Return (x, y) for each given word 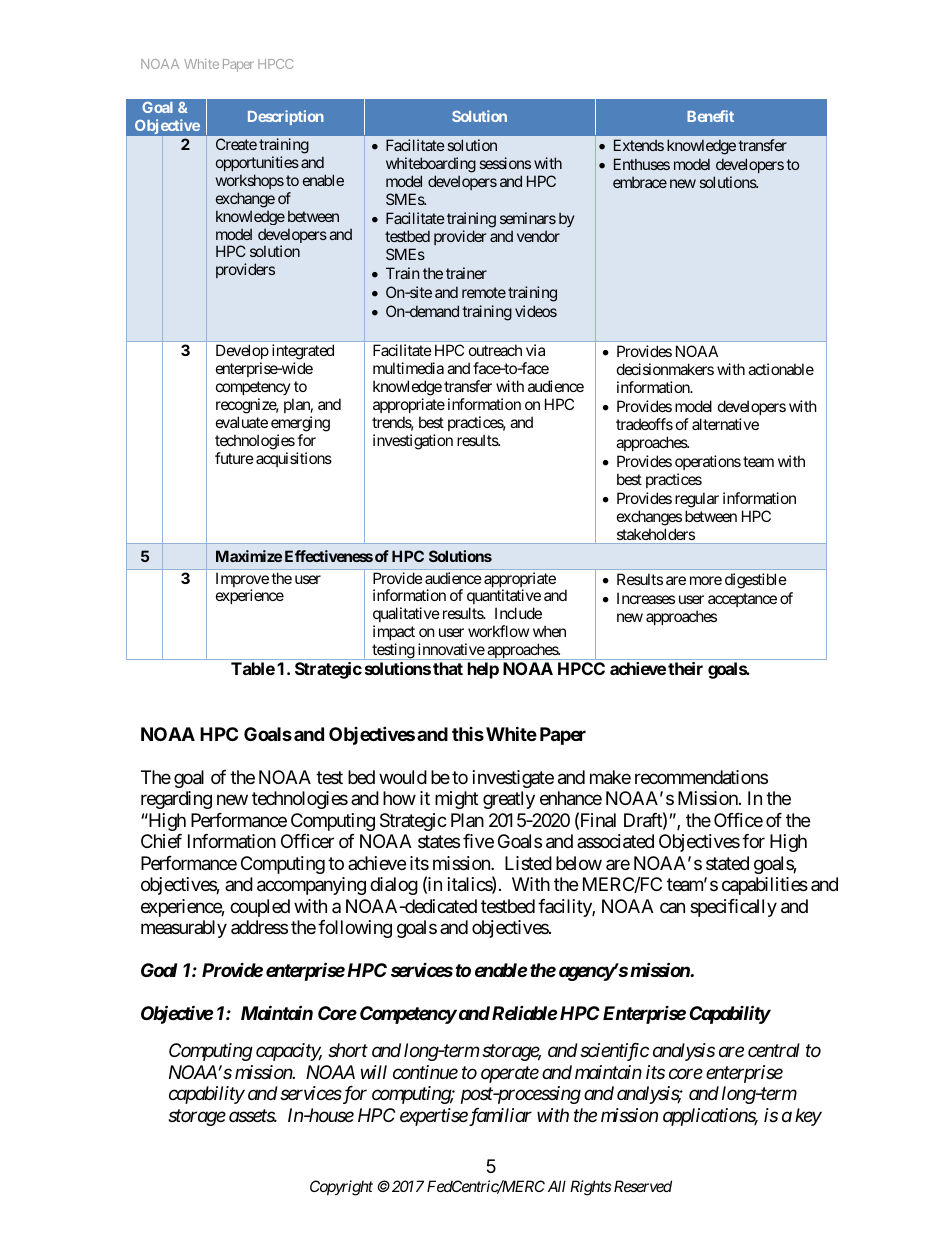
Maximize (249, 556)
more (706, 580)
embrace (640, 182)
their (685, 668)
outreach (495, 350)
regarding (176, 800)
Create (236, 144)
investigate (513, 779)
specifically (733, 908)
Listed (528, 863)
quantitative (504, 598)
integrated (303, 352)
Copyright (341, 1188)
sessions (505, 163)
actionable (781, 369)
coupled (260, 908)
